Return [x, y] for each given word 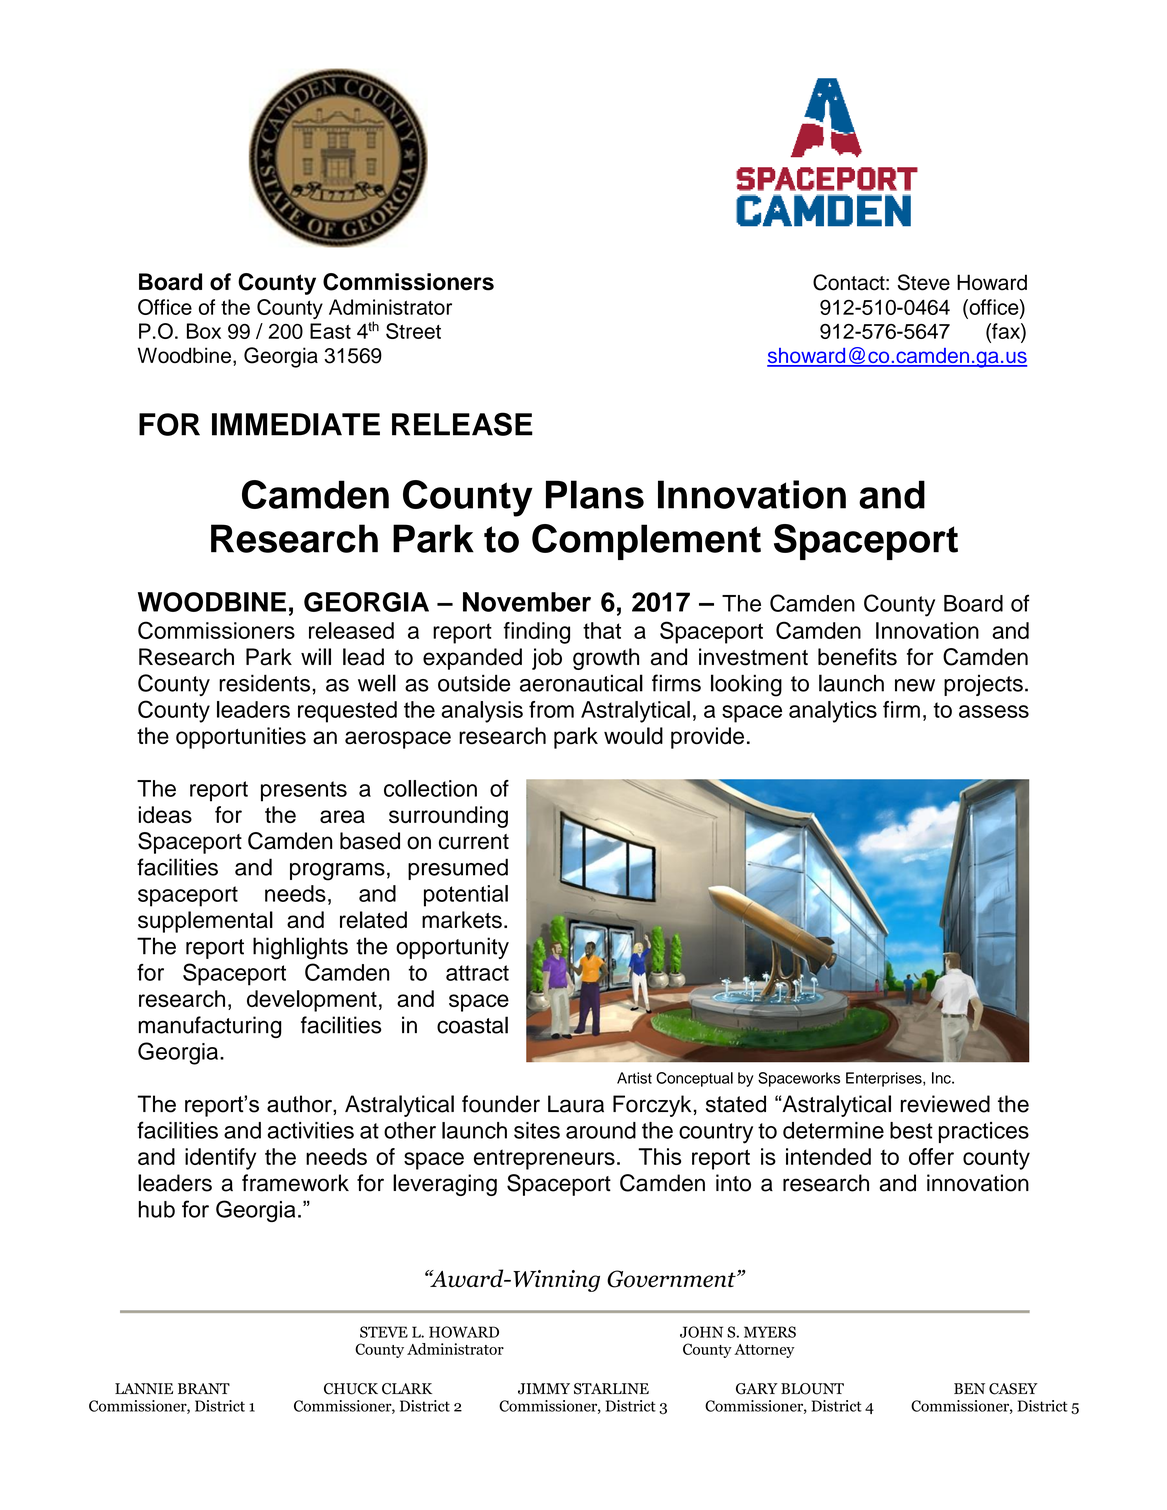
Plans [595, 494]
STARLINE [611, 1389]
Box [204, 331]
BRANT [204, 1388]
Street [413, 331]
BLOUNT [812, 1389]
